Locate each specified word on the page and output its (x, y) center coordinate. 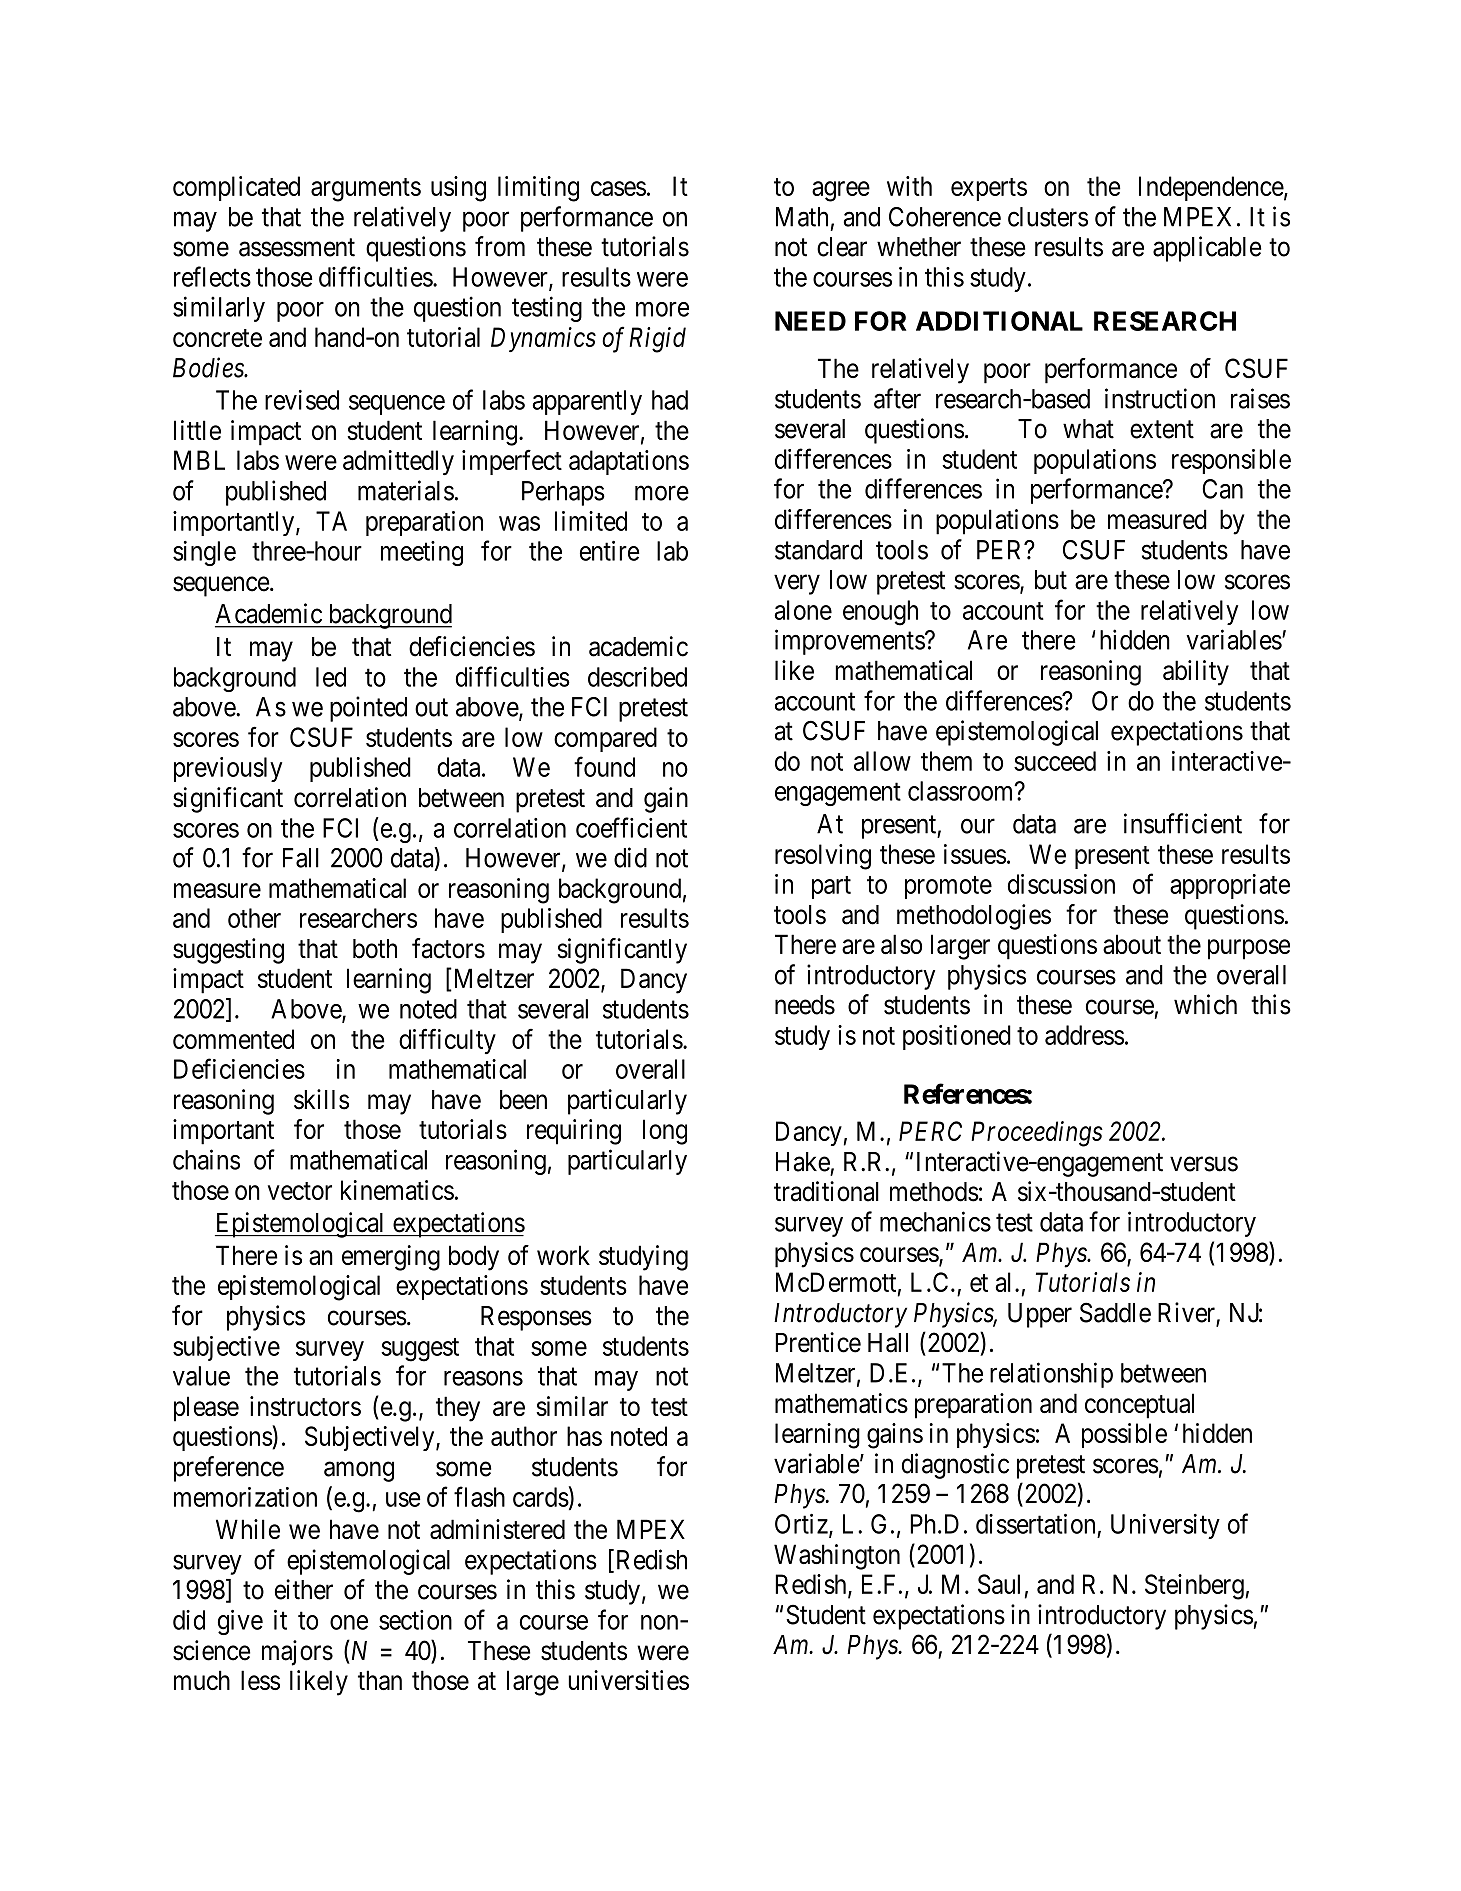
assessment (297, 247)
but (1051, 580)
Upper (1040, 1315)
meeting (422, 553)
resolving (823, 857)
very (797, 585)
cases (618, 188)
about (1132, 944)
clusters (1048, 217)
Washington (837, 1557)
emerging (391, 1258)
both (375, 949)
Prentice (818, 1342)
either (304, 1589)
